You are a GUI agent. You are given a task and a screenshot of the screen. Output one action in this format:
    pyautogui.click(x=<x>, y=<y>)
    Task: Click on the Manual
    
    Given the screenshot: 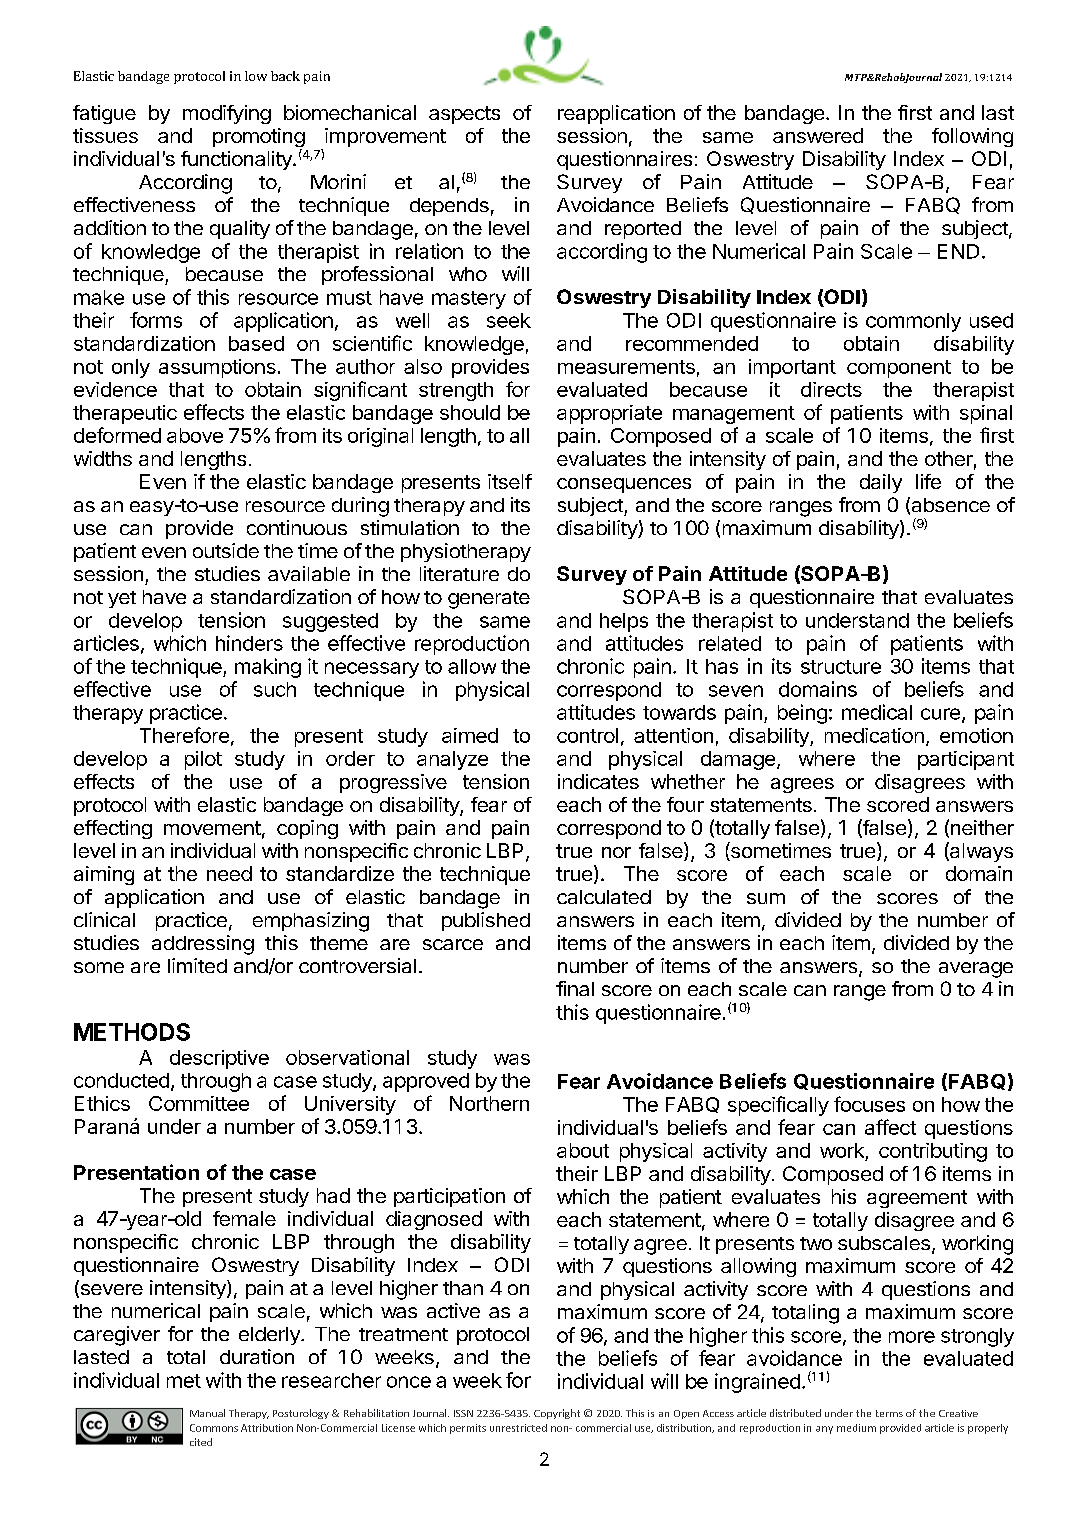 What is the action you would take?
    pyautogui.click(x=207, y=1413)
